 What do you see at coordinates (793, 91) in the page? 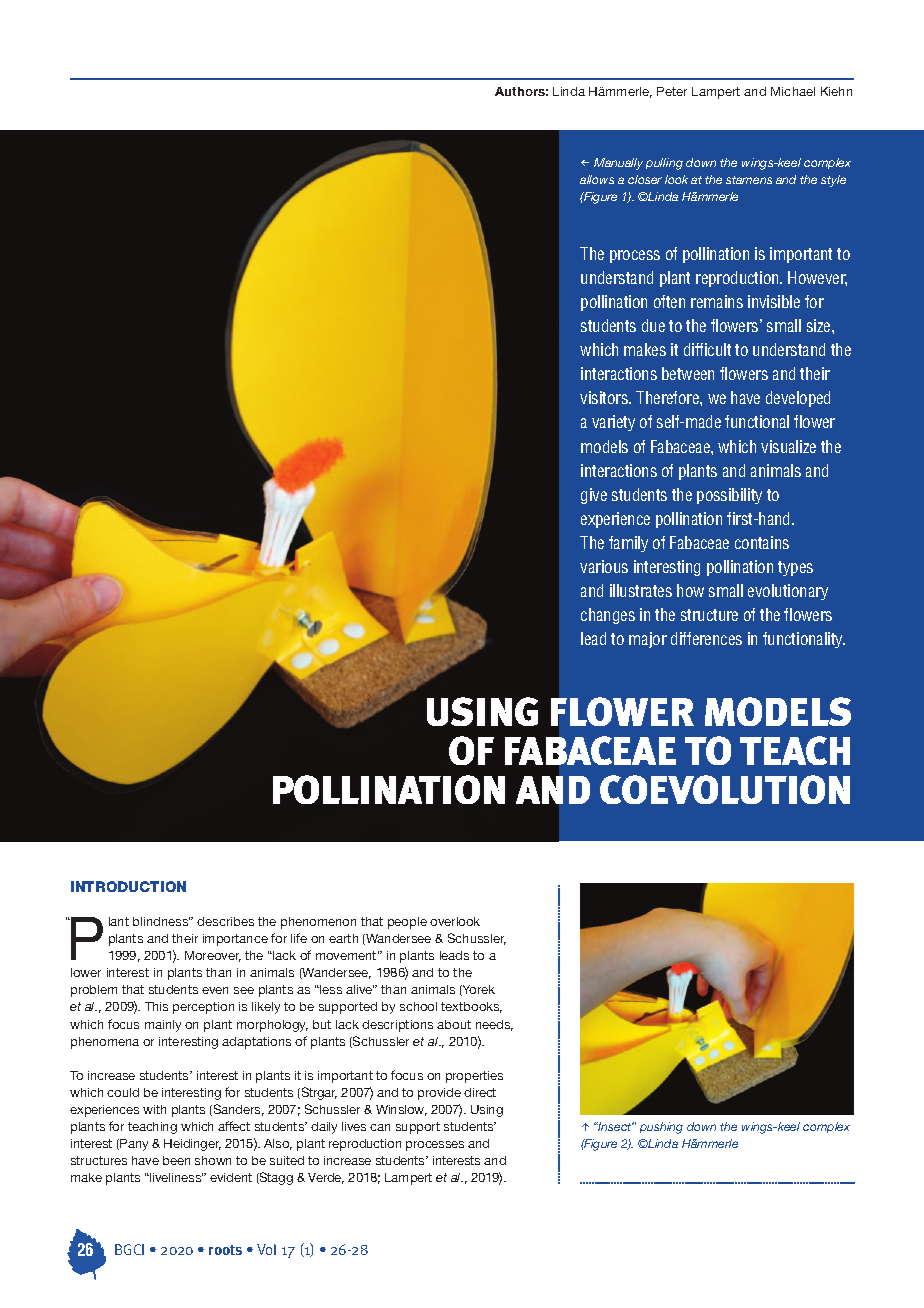
I see `Michael` at bounding box center [793, 91].
